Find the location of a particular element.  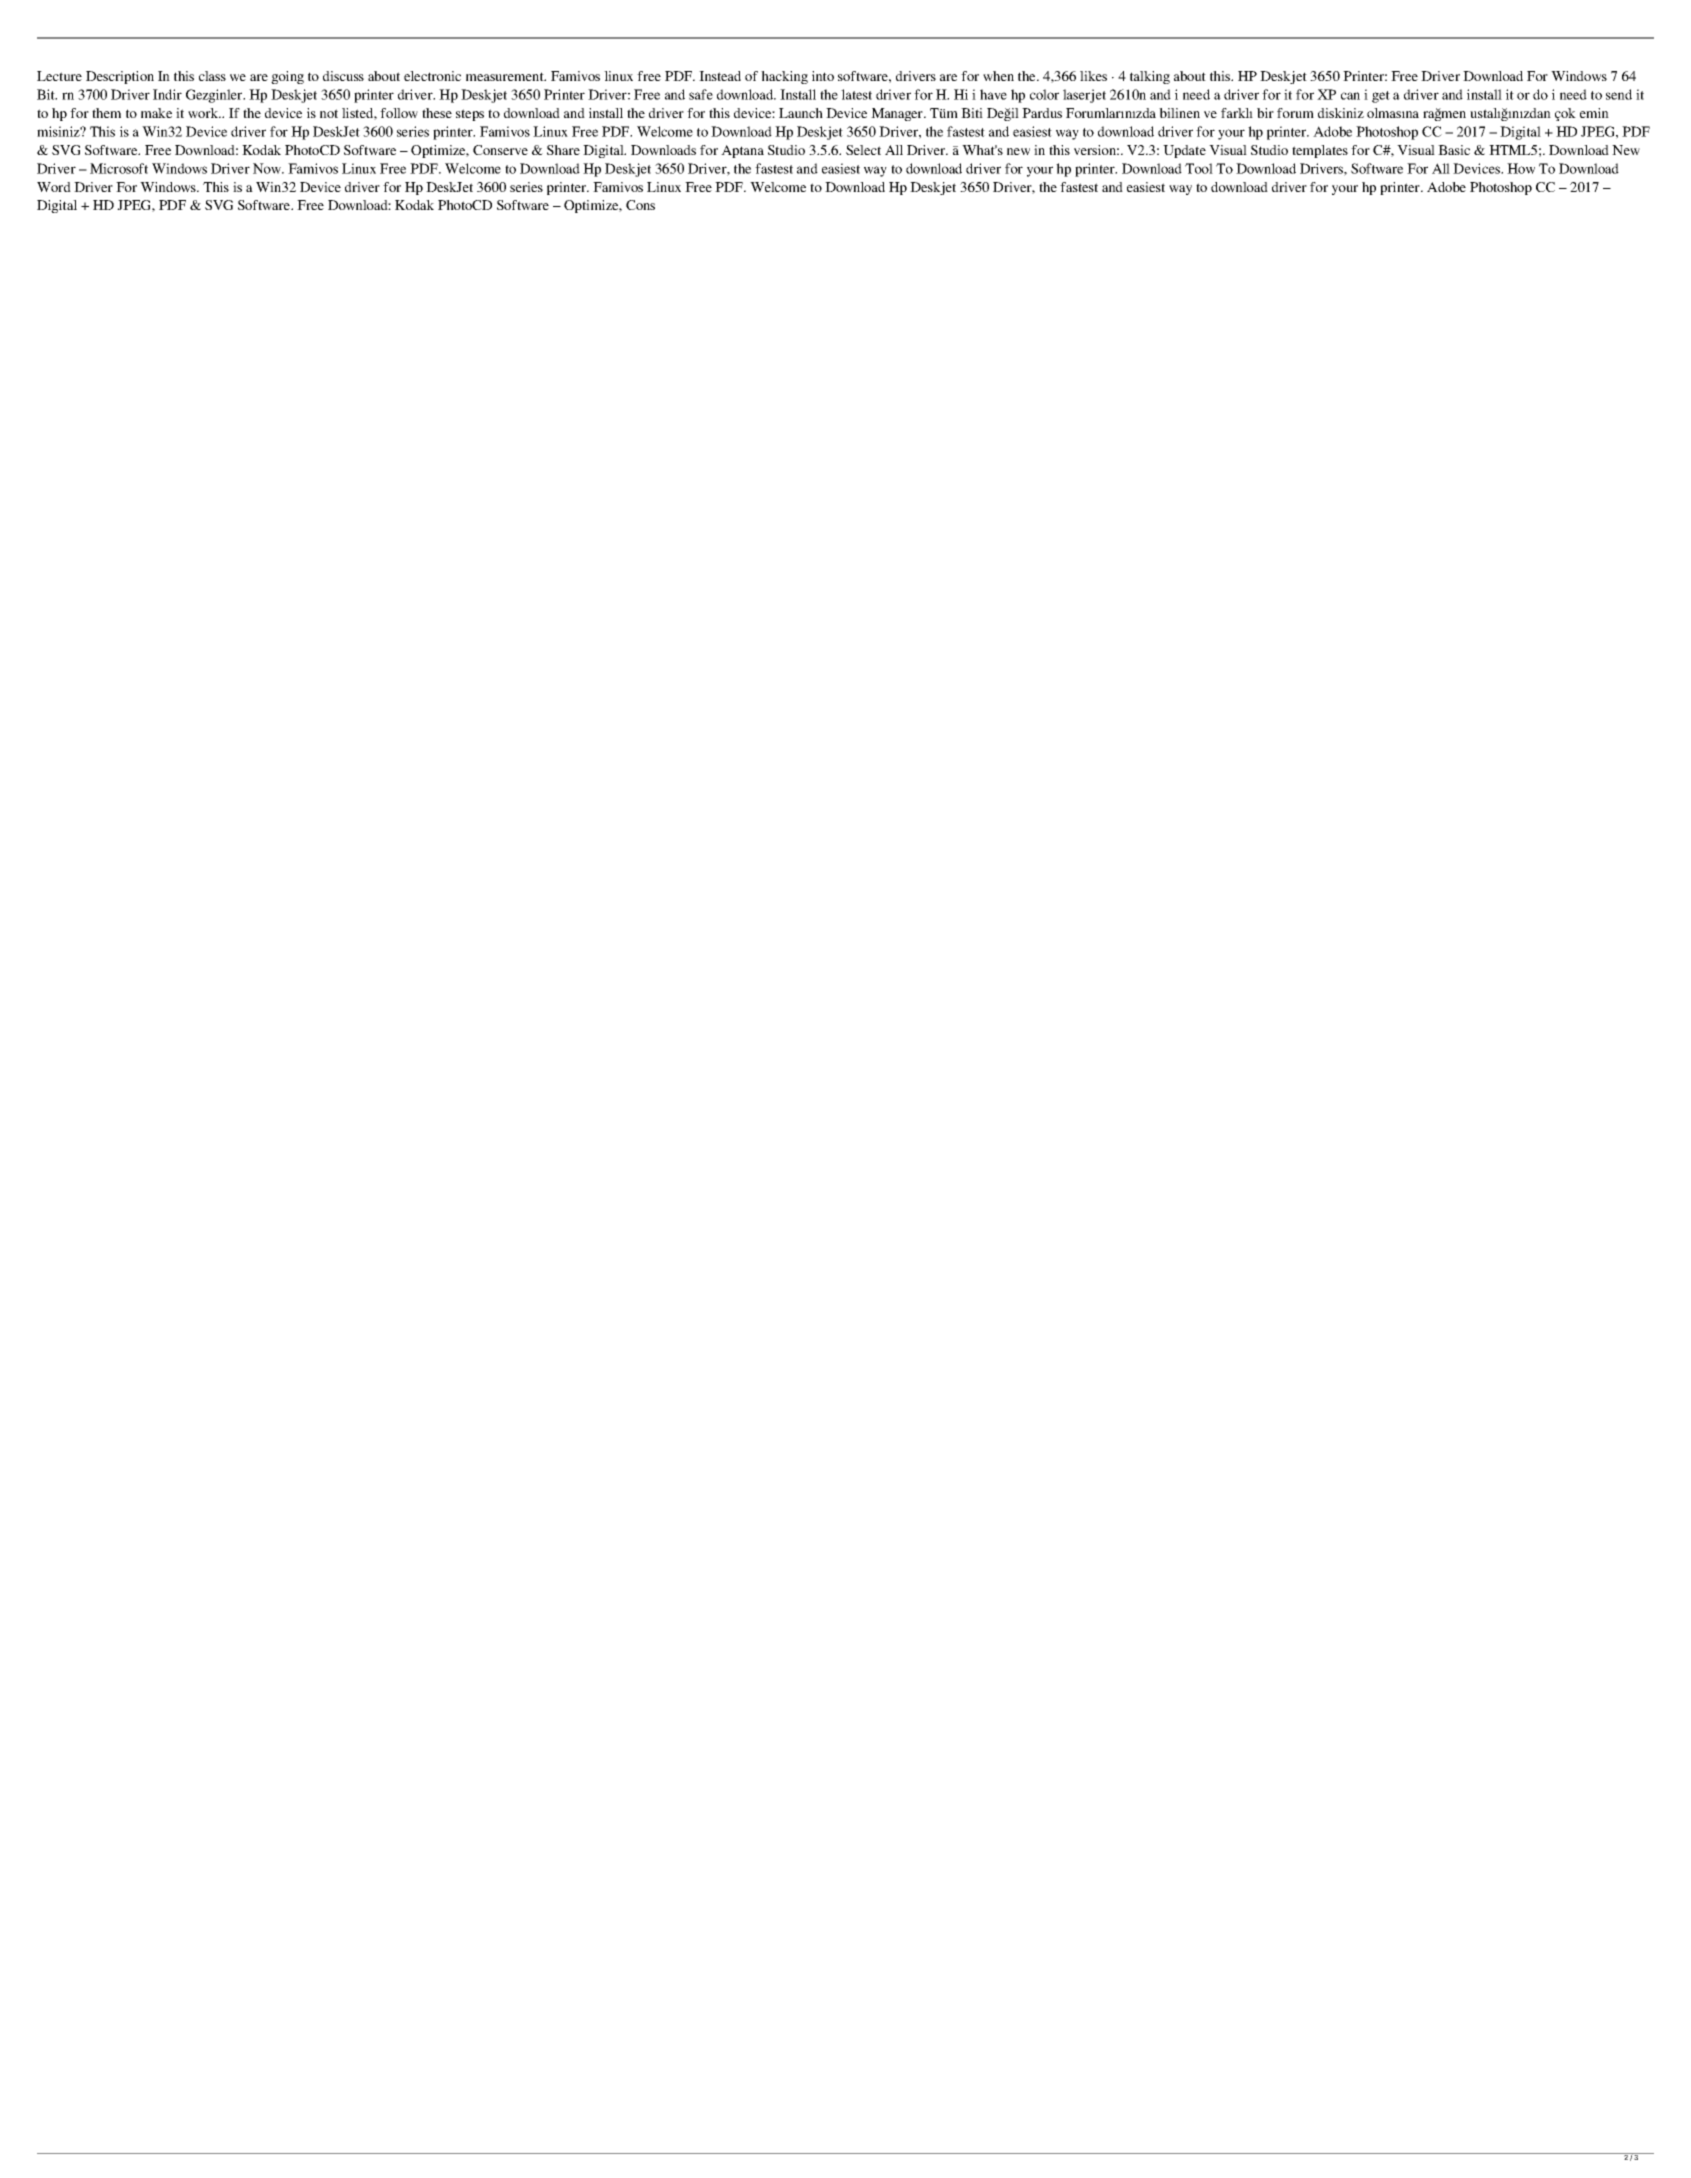

Launch is located at coordinates (801, 113).
